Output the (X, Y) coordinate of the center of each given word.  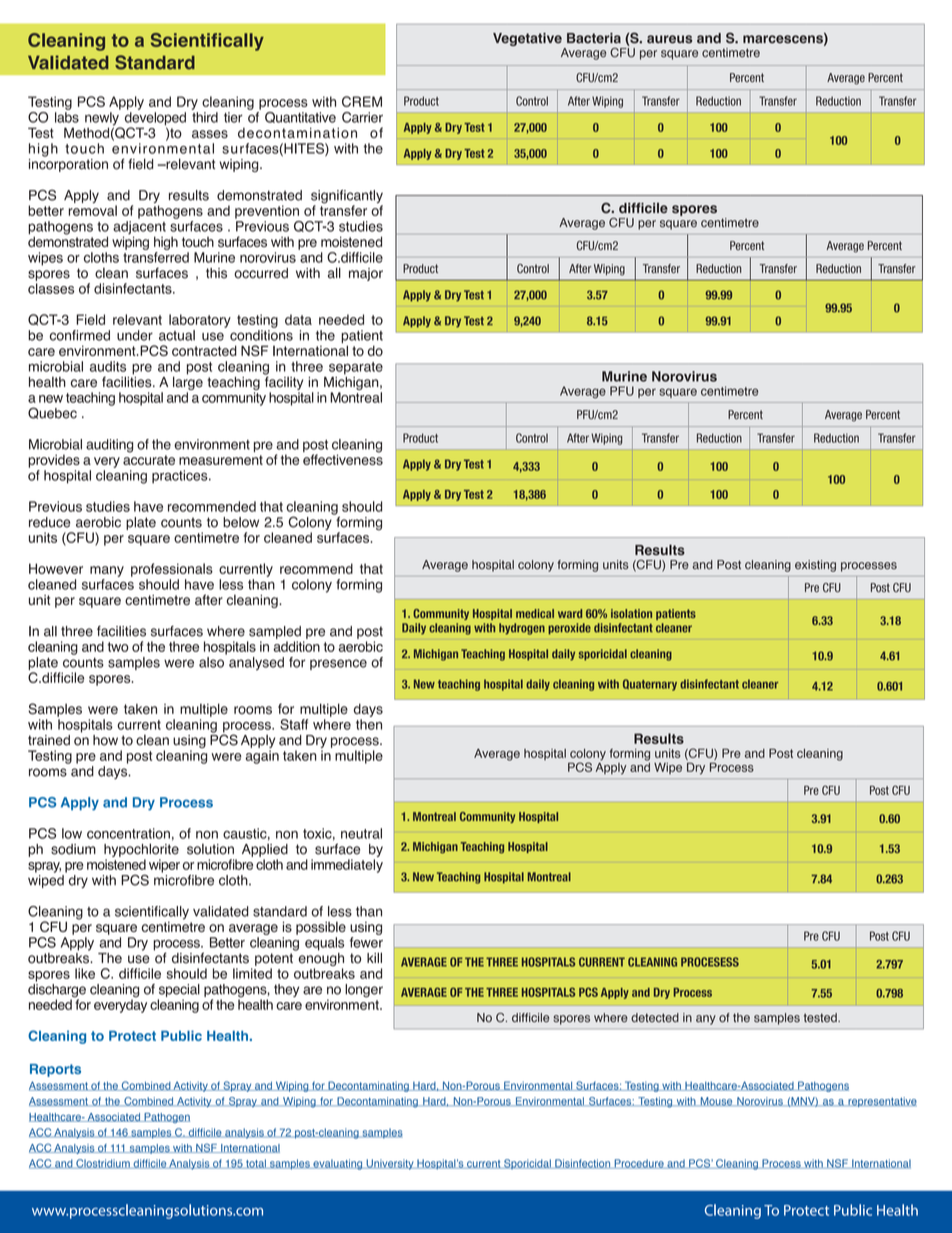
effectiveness (343, 458)
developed (155, 120)
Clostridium (103, 1164)
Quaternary (650, 685)
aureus (669, 39)
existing (815, 566)
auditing (109, 446)
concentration (128, 833)
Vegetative (527, 39)
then (369, 724)
